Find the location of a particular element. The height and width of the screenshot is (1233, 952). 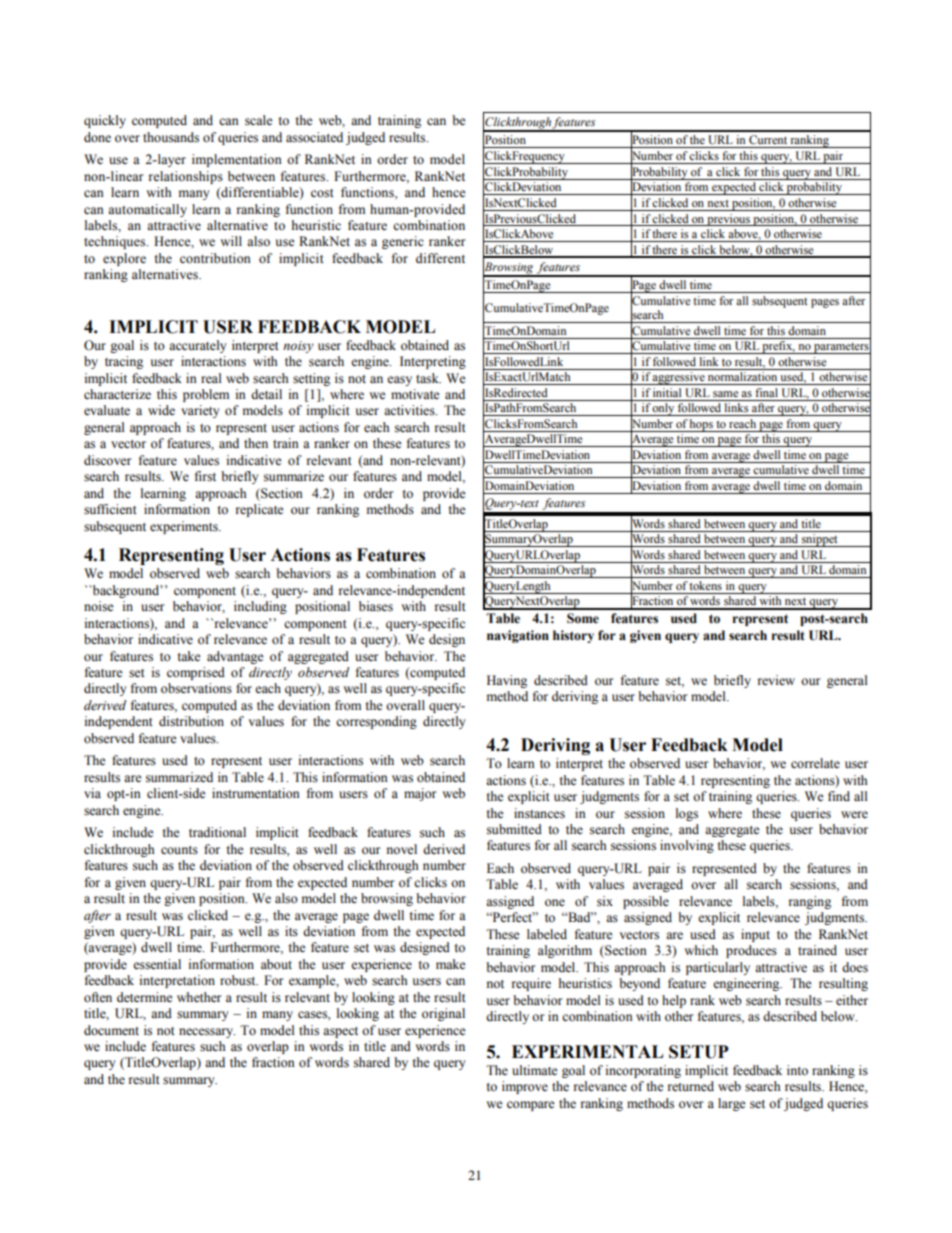

aggressive is located at coordinates (679, 378).
